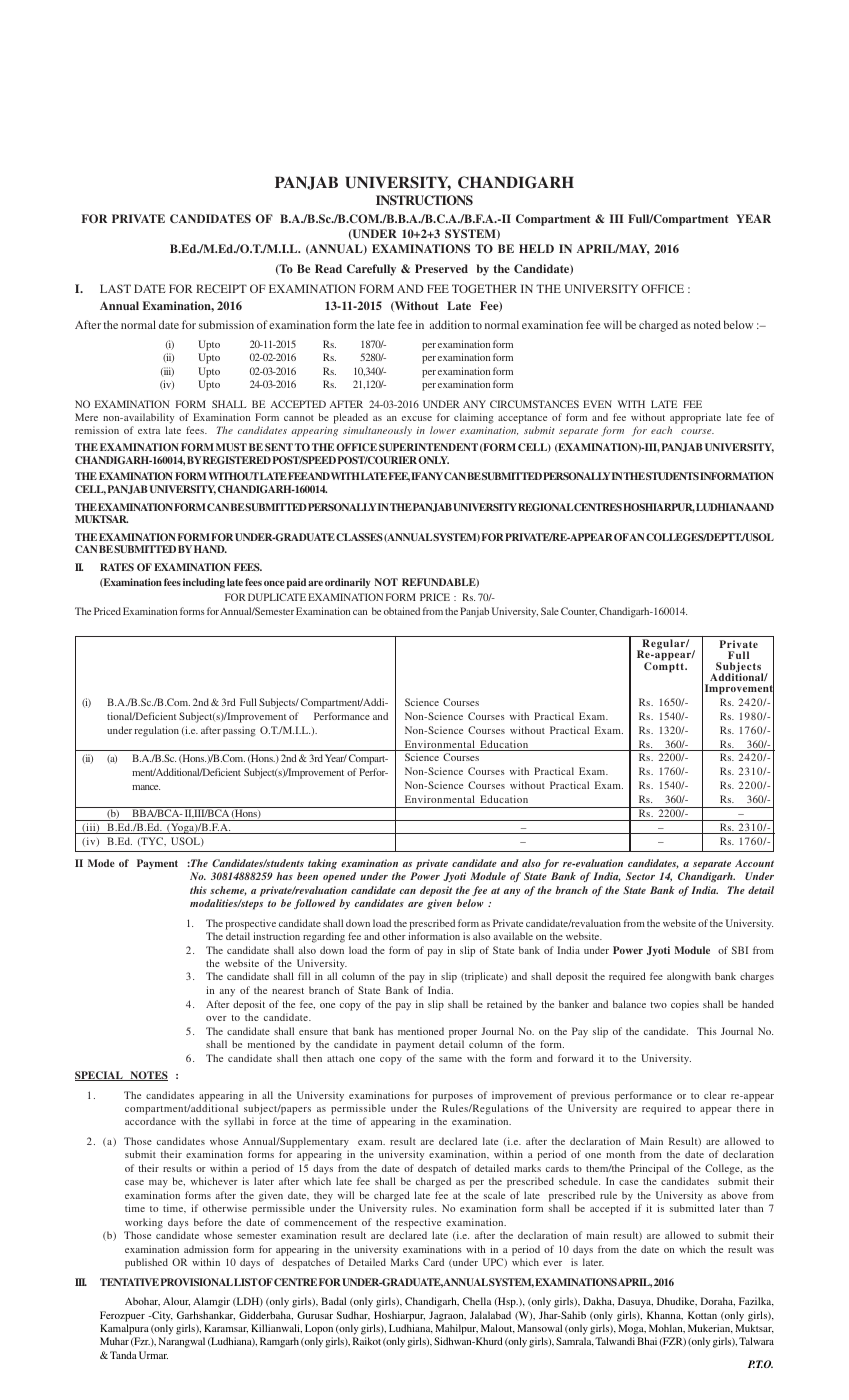 The image size is (849, 1400). What do you see at coordinates (441, 268) in the screenshot?
I see `Preserved` at bounding box center [441, 268].
